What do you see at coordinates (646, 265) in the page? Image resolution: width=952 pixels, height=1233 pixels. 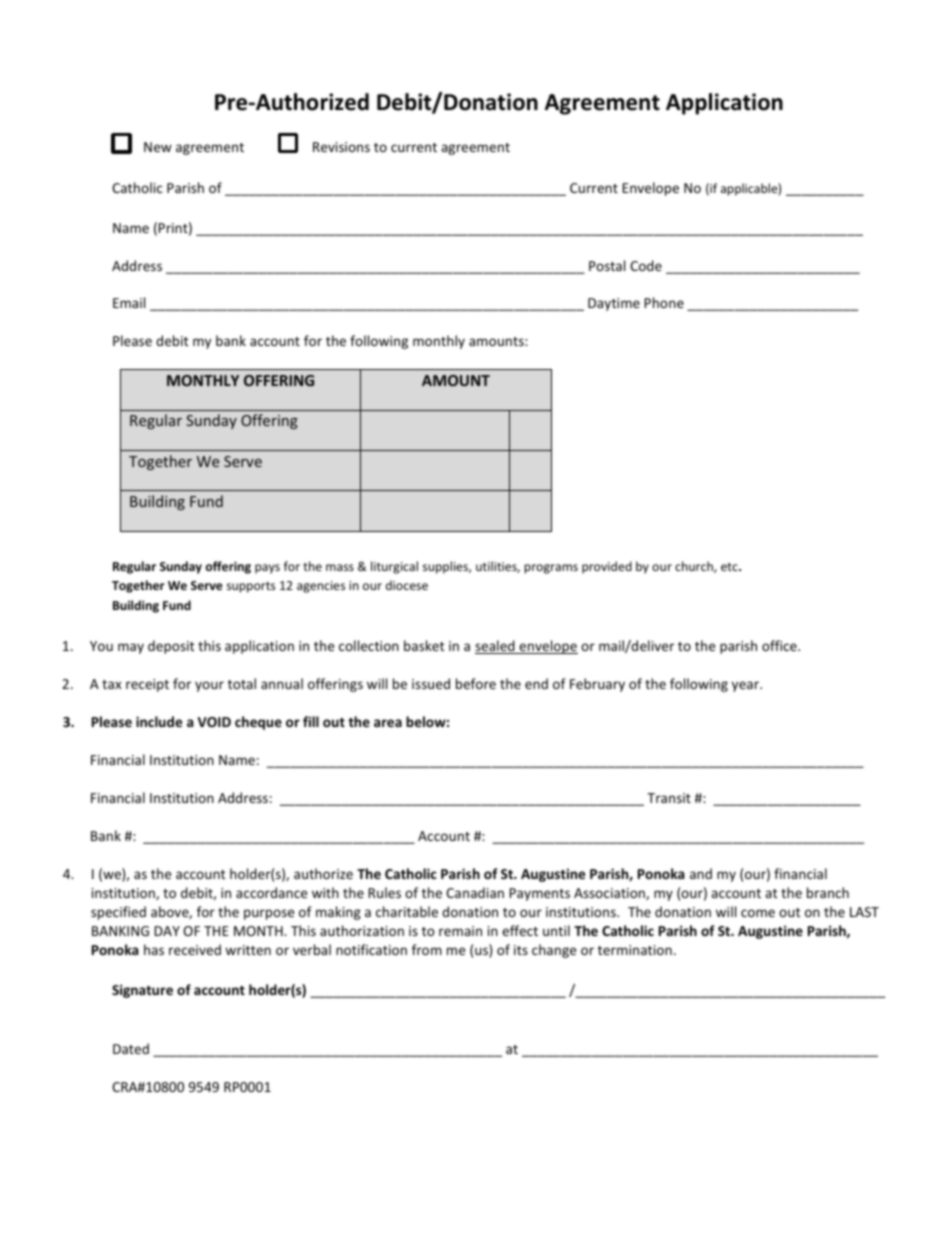 I see `Code` at bounding box center [646, 265].
